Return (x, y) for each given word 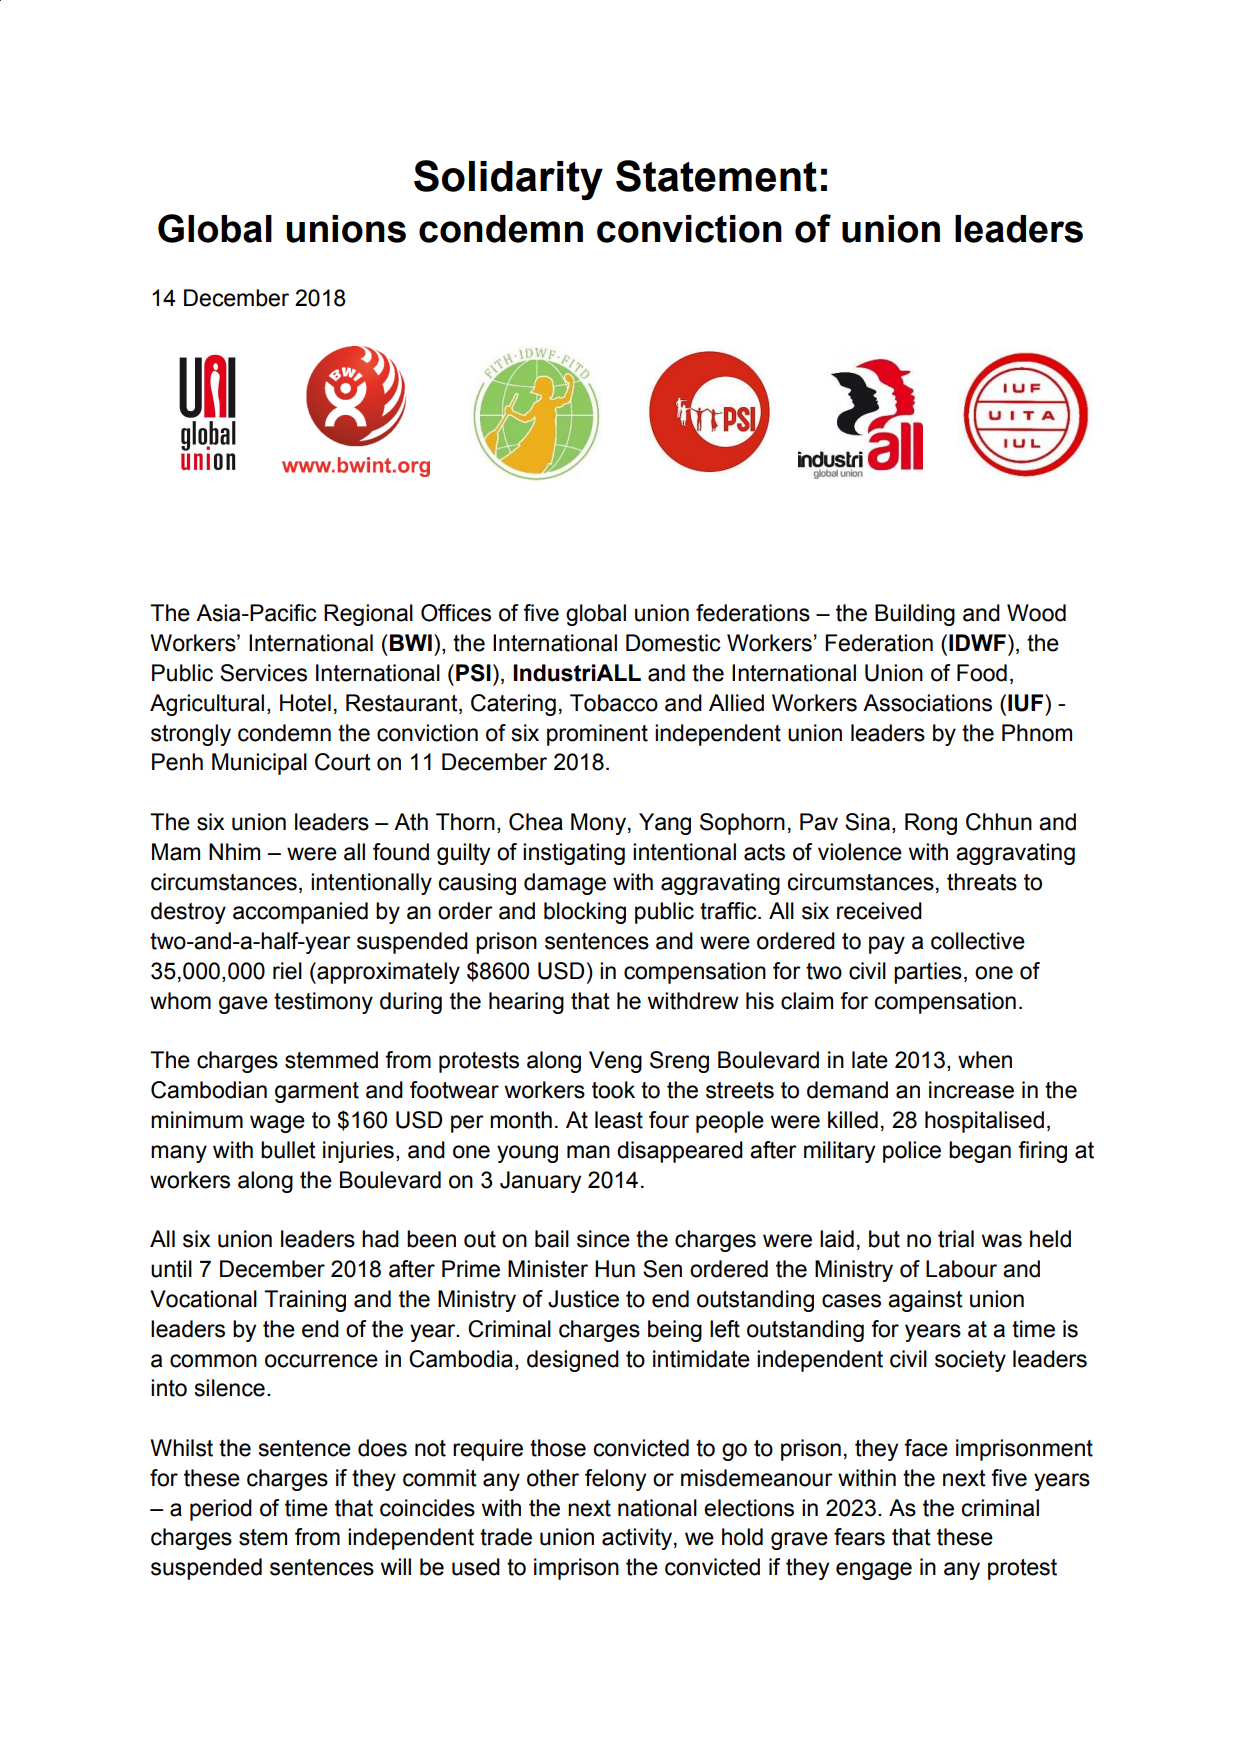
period (221, 1510)
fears (859, 1537)
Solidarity (508, 180)
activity (638, 1539)
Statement (716, 176)
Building (915, 615)
